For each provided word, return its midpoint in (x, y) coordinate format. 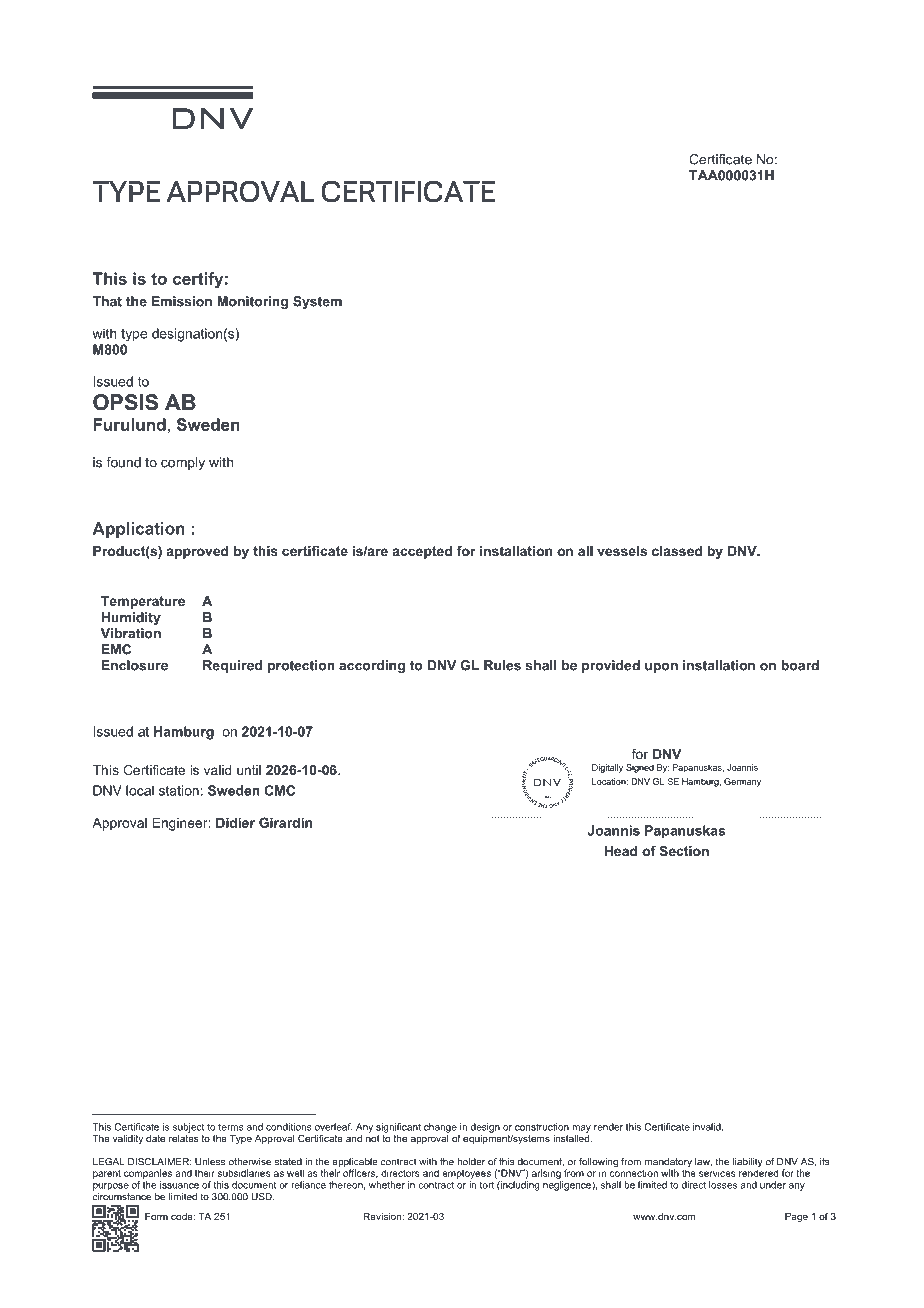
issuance (179, 1185)
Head (620, 851)
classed (677, 551)
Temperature (143, 602)
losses (723, 1185)
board (800, 665)
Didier (235, 822)
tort (486, 1185)
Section (684, 851)
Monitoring (252, 302)
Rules (502, 665)
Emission (182, 301)
